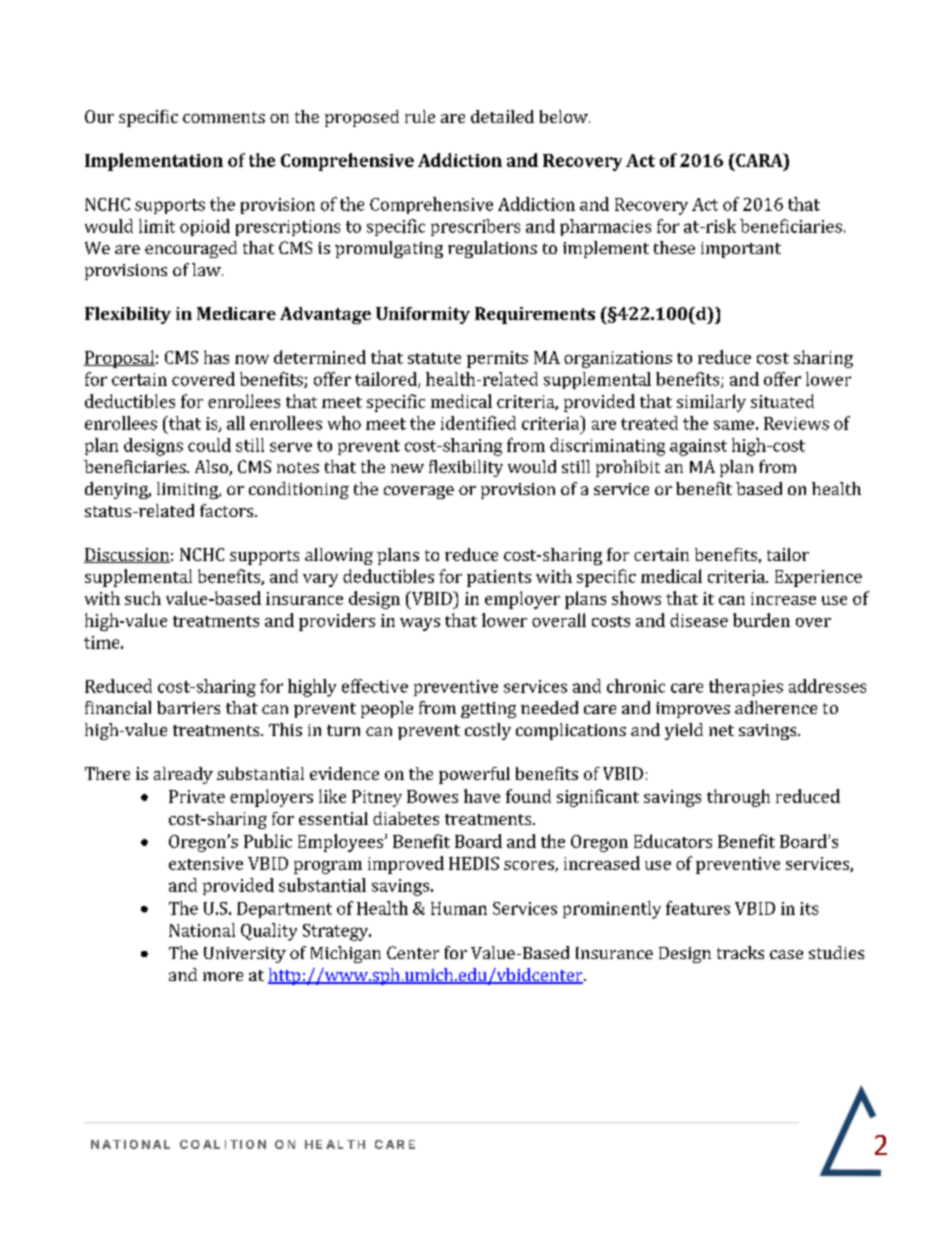  What do you see at coordinates (228, 510) in the document?
I see `factors` at bounding box center [228, 510].
